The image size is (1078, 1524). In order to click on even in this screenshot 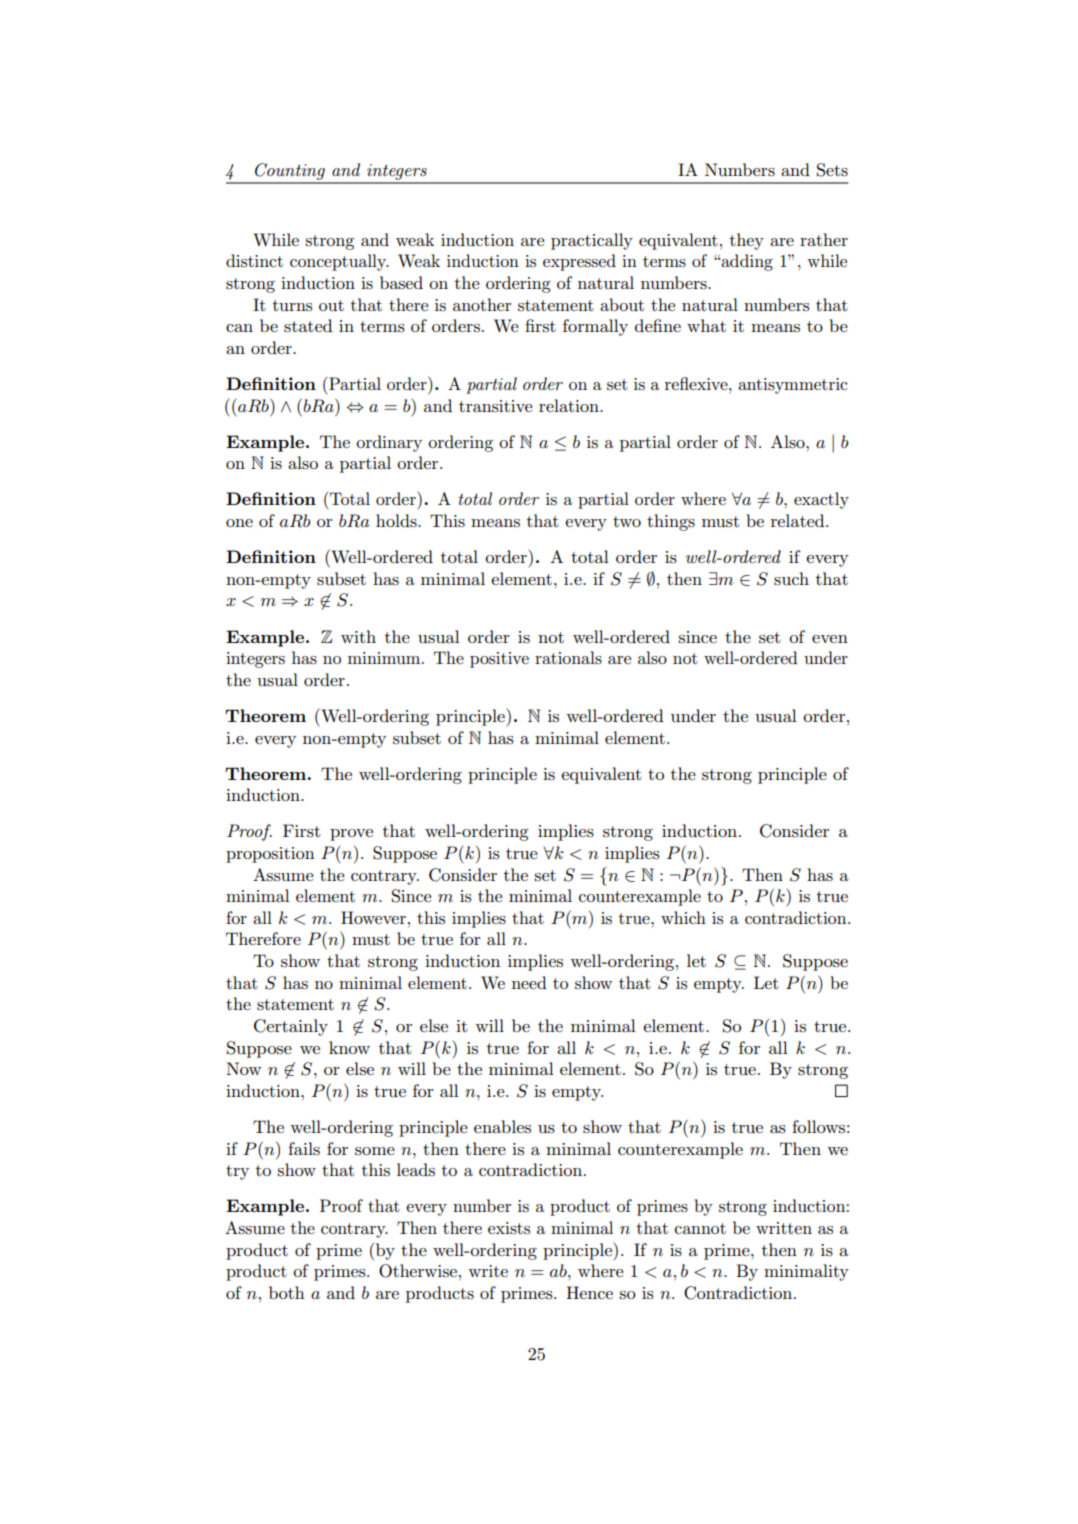, I will do `click(830, 639)`.
